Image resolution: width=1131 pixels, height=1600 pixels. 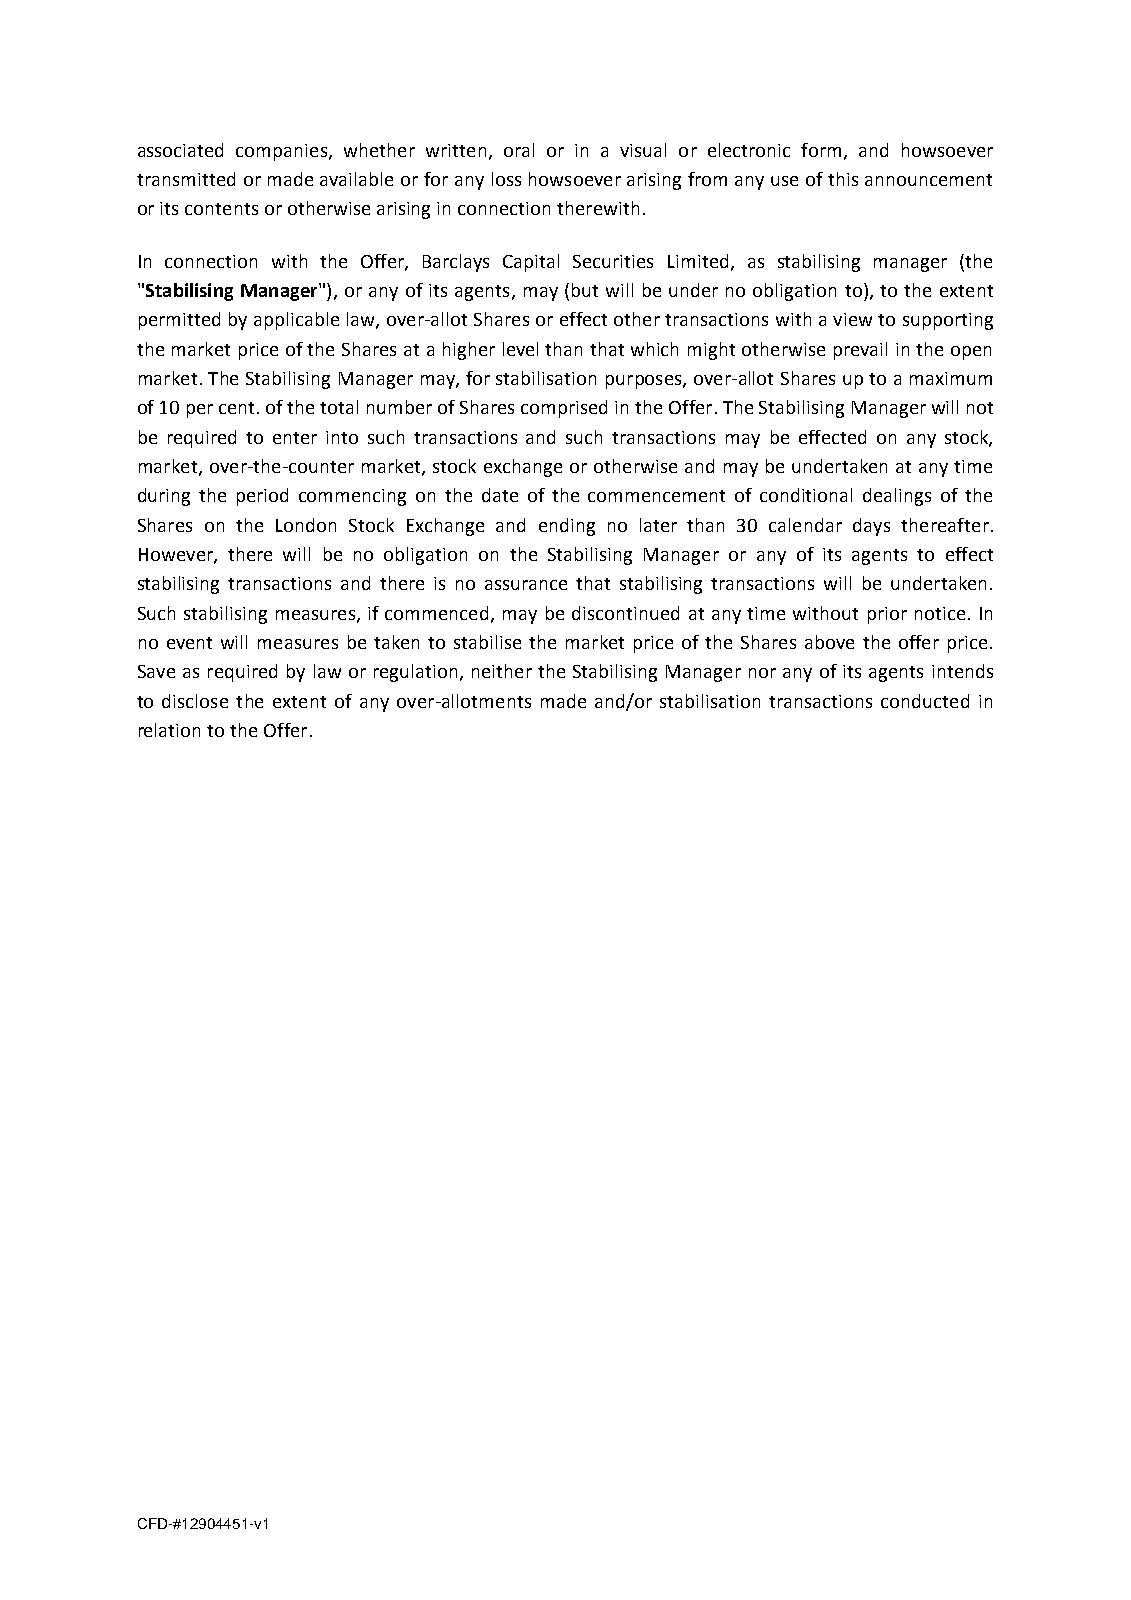 What do you see at coordinates (564, 409) in the page?
I see `comprised` at bounding box center [564, 409].
